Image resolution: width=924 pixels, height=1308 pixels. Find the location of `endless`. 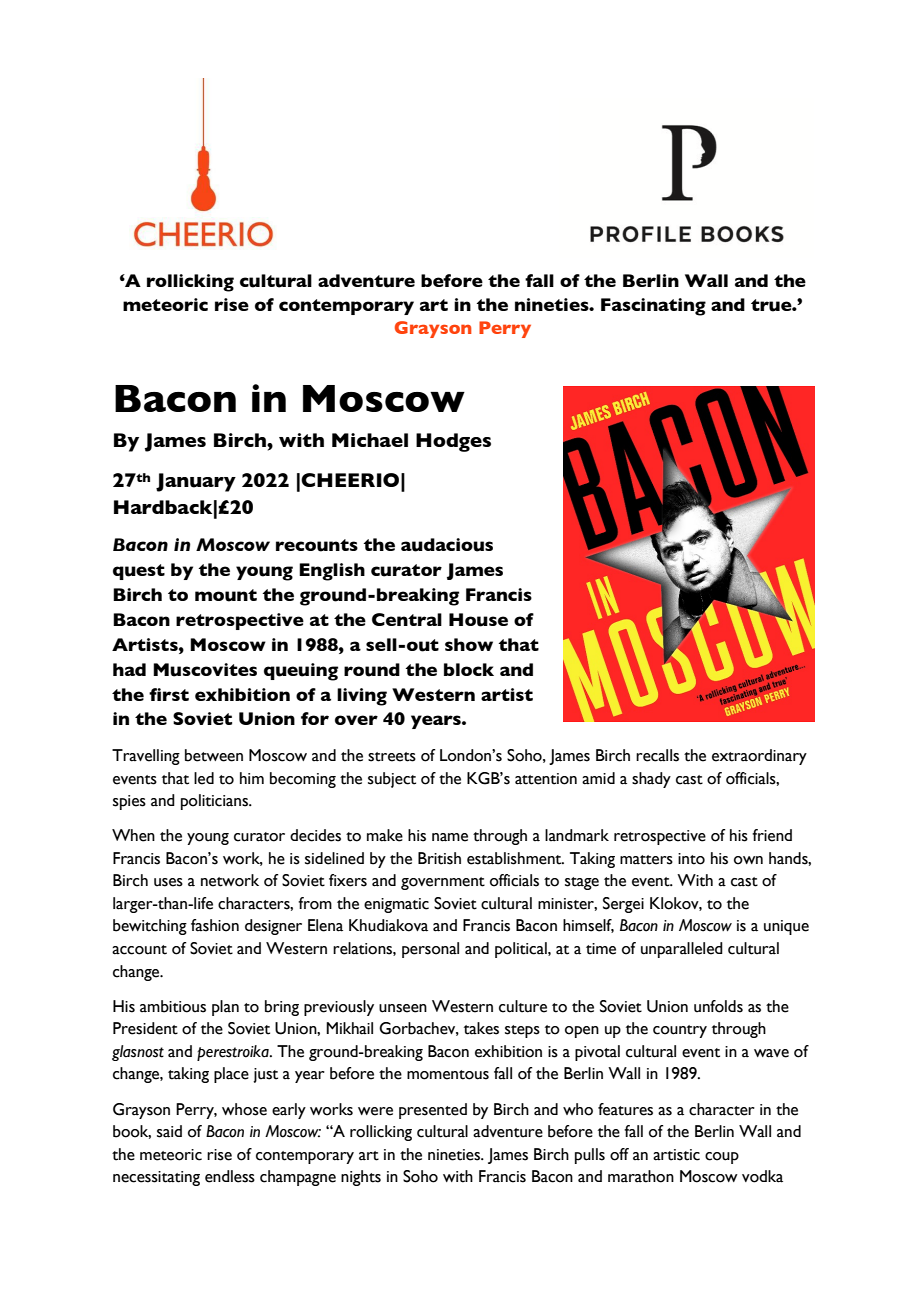

endless is located at coordinates (230, 1176).
